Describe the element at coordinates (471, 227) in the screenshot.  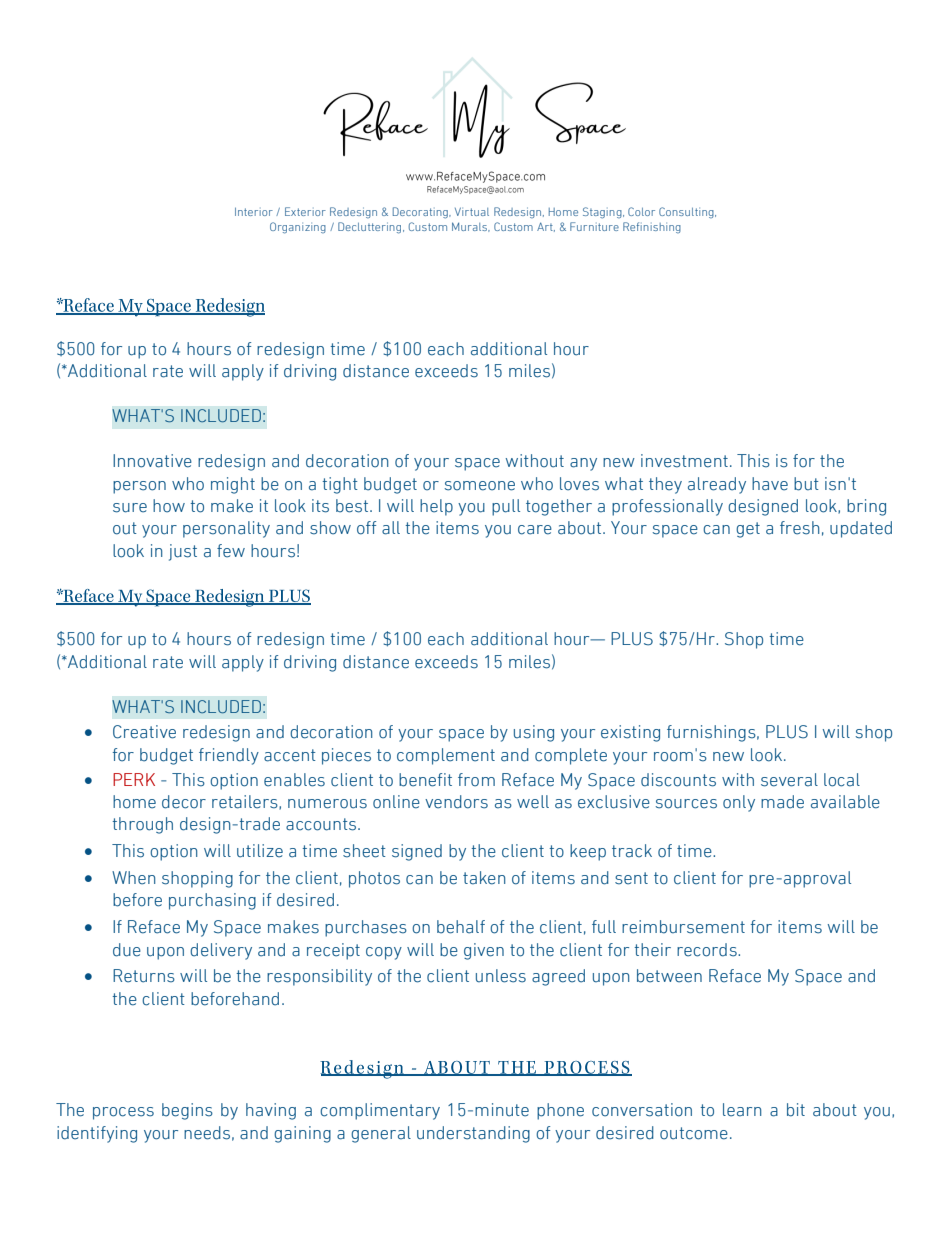
I see `Murals` at that location.
